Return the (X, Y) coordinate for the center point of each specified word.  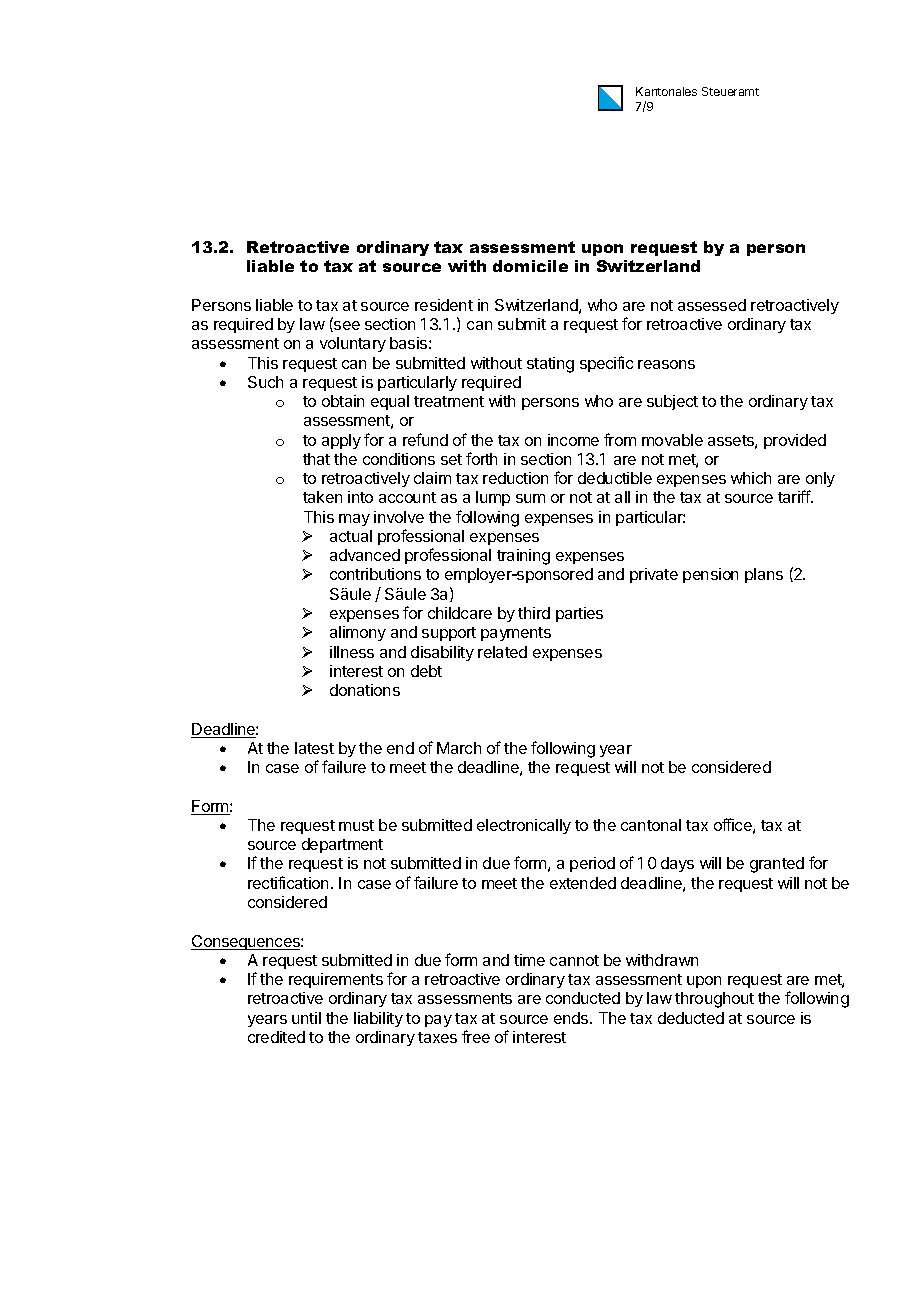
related (502, 652)
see (346, 326)
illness (352, 652)
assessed (712, 305)
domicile (530, 266)
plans (764, 575)
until (306, 1018)
